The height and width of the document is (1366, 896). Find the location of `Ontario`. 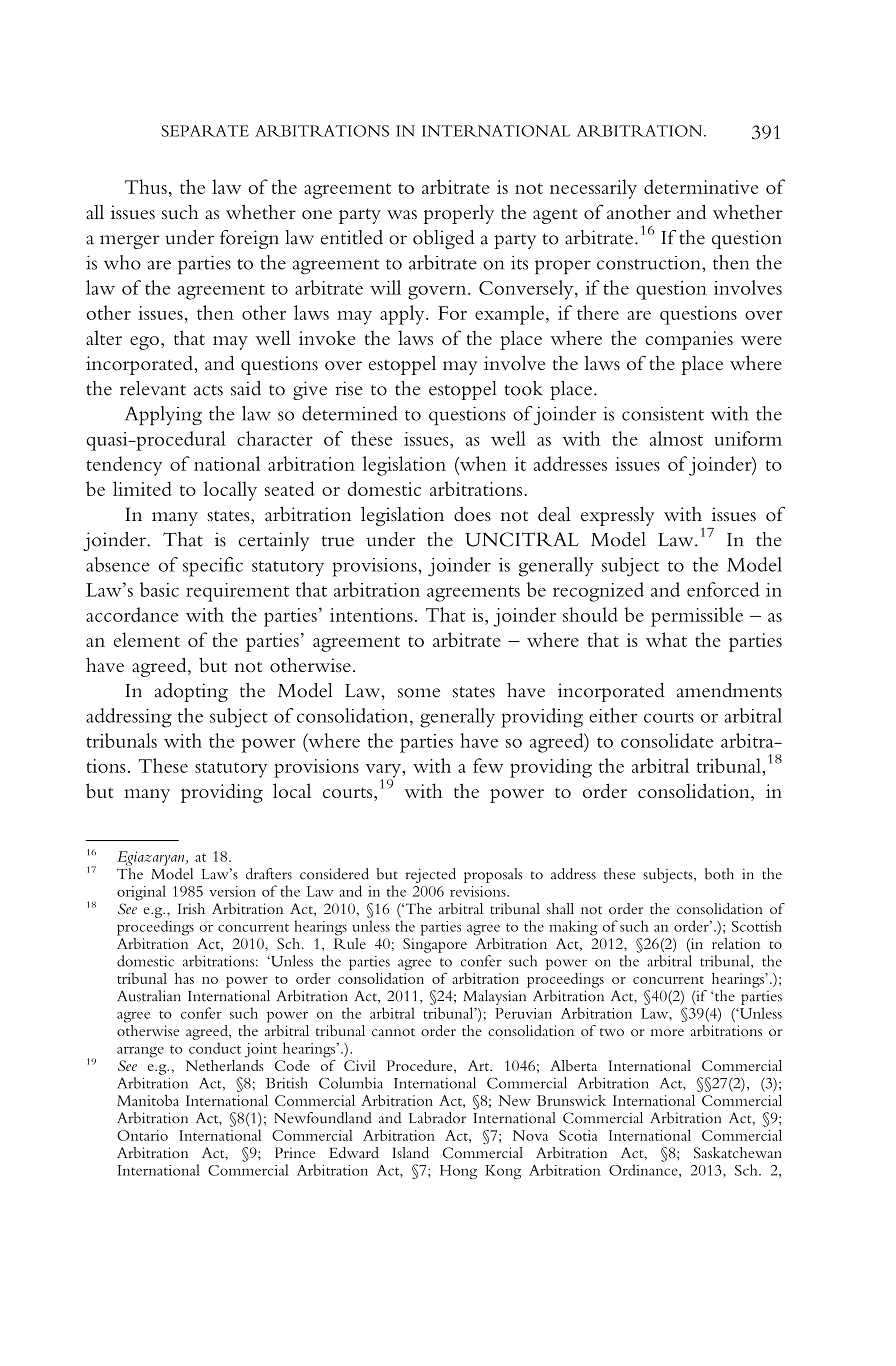

Ontario is located at coordinates (142, 1135).
